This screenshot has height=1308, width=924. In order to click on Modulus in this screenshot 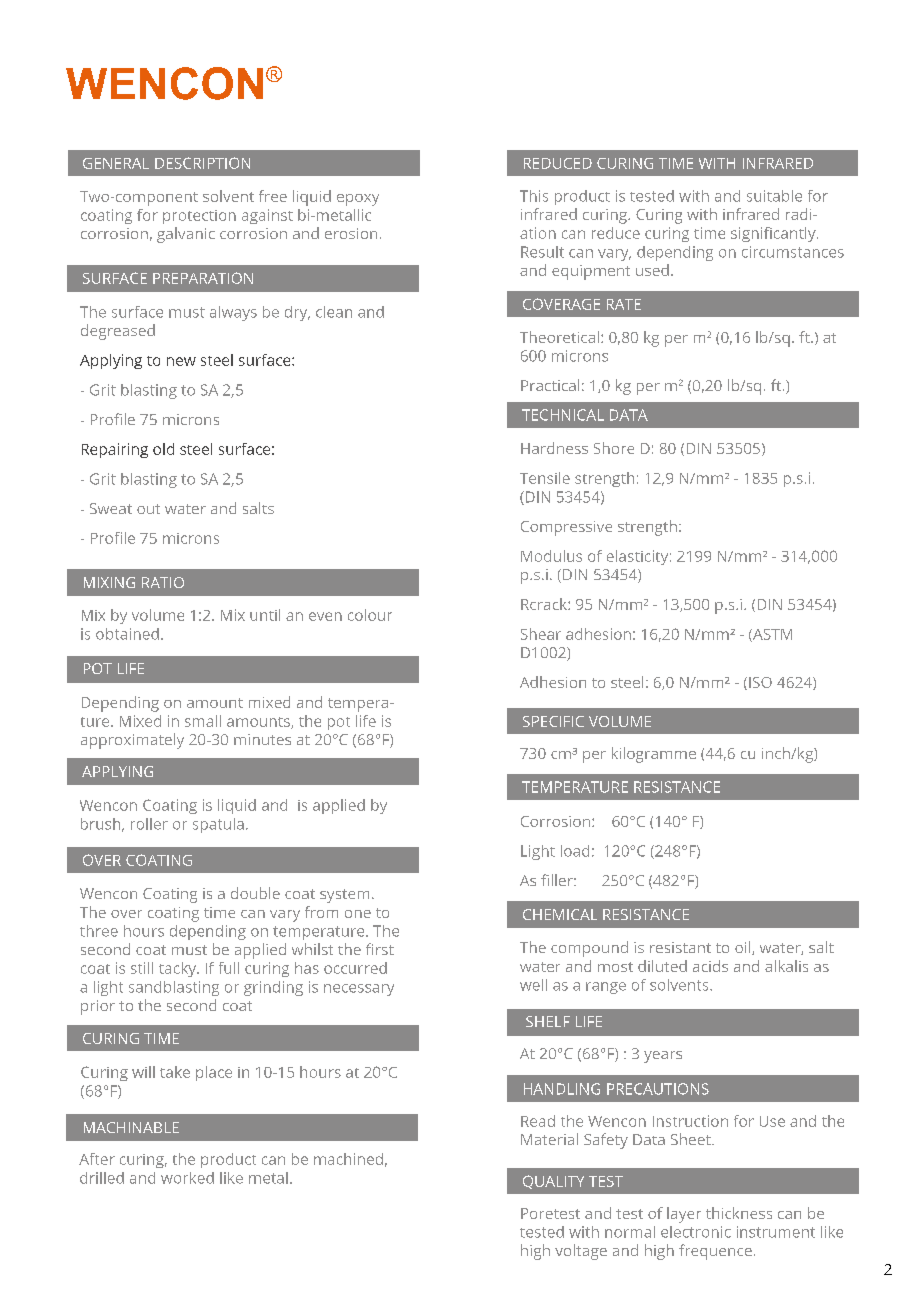, I will do `click(551, 556)`.
